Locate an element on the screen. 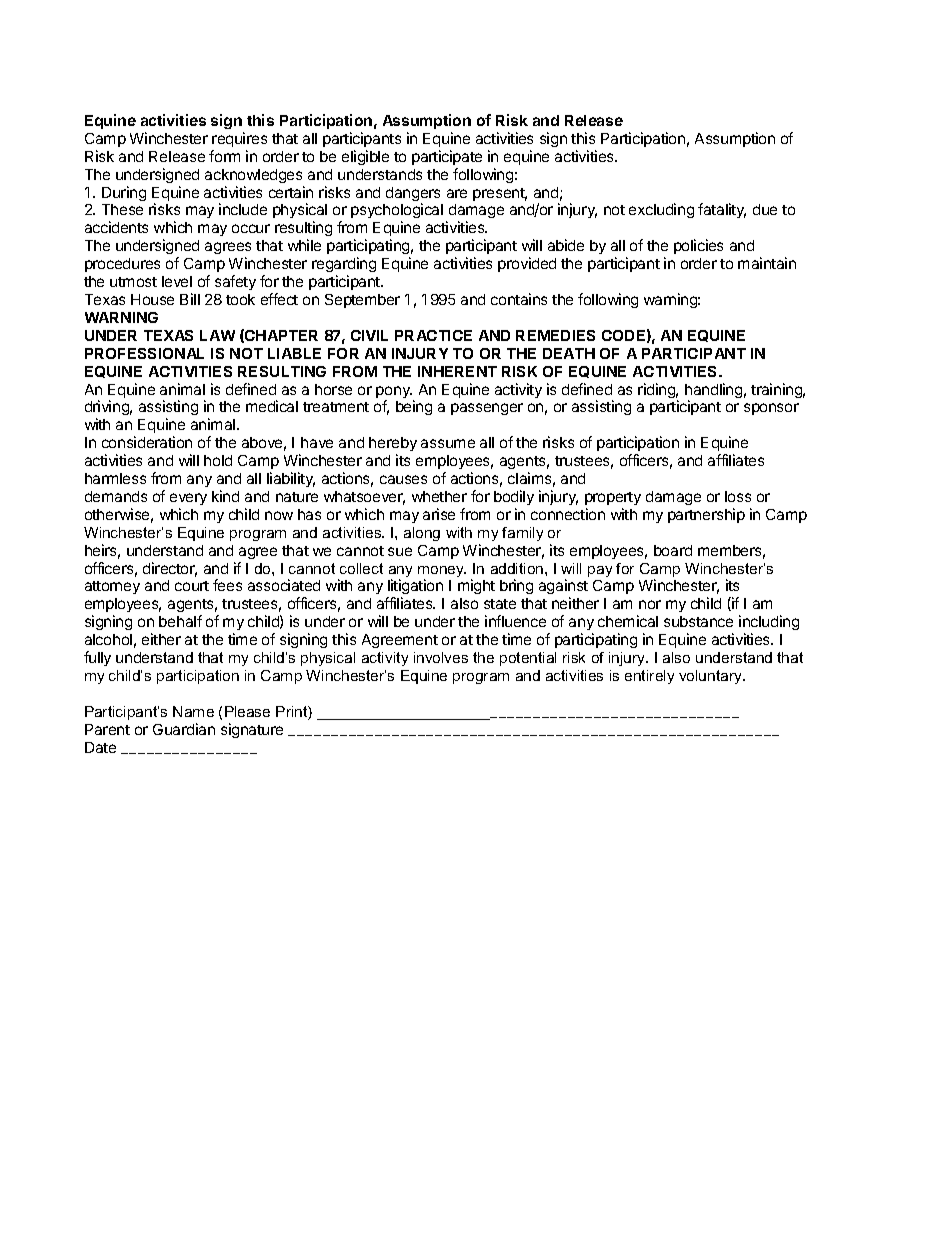 The height and width of the screenshot is (1233, 952). consideration is located at coordinates (147, 442).
